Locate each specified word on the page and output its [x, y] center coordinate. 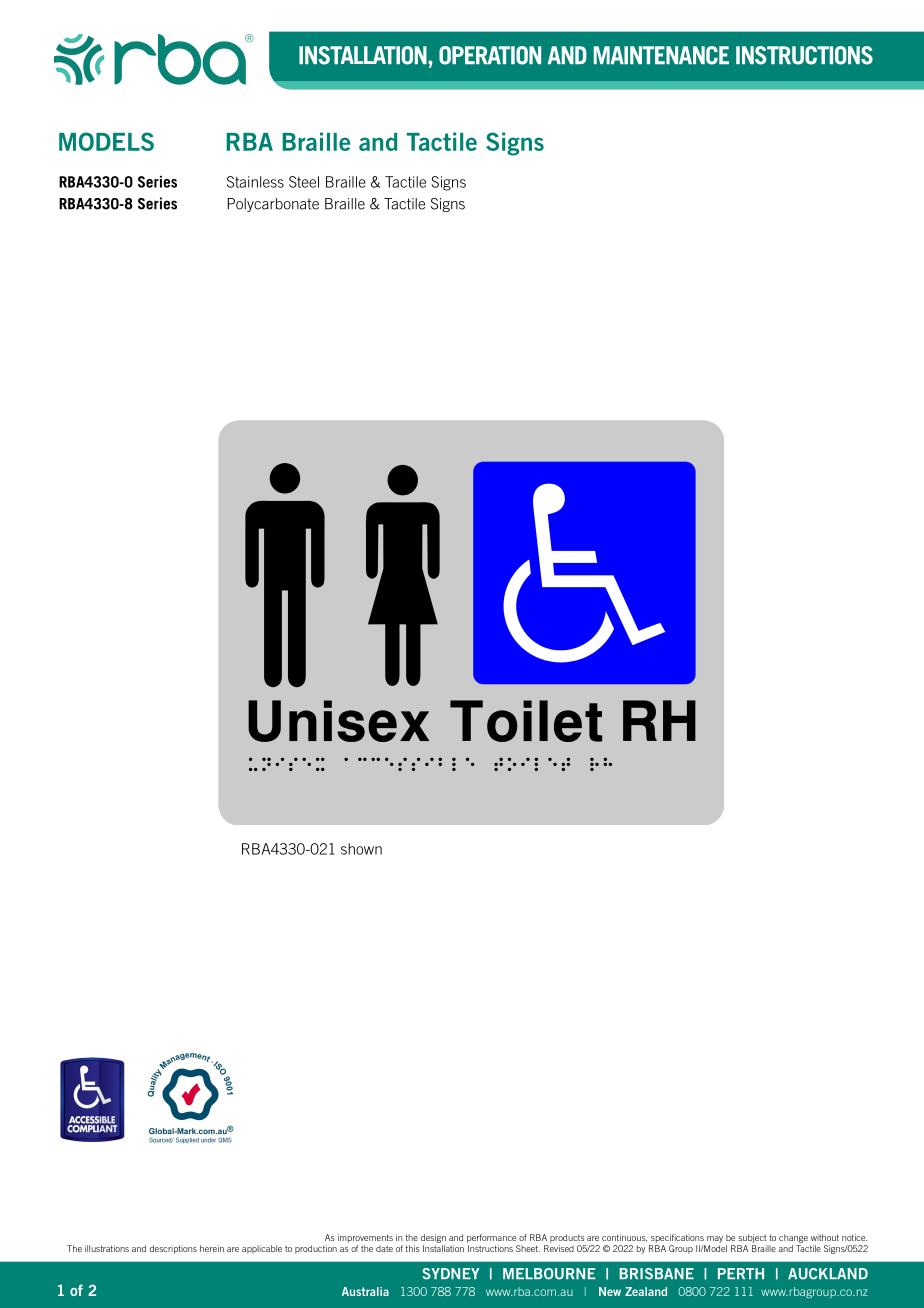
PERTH [741, 1273]
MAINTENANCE [661, 55]
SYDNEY [451, 1274]
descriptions [173, 1249]
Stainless [255, 182]
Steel [304, 182]
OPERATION [490, 55]
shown [361, 849]
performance [491, 1238]
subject [752, 1238]
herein [212, 1248]
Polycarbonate [273, 205]
